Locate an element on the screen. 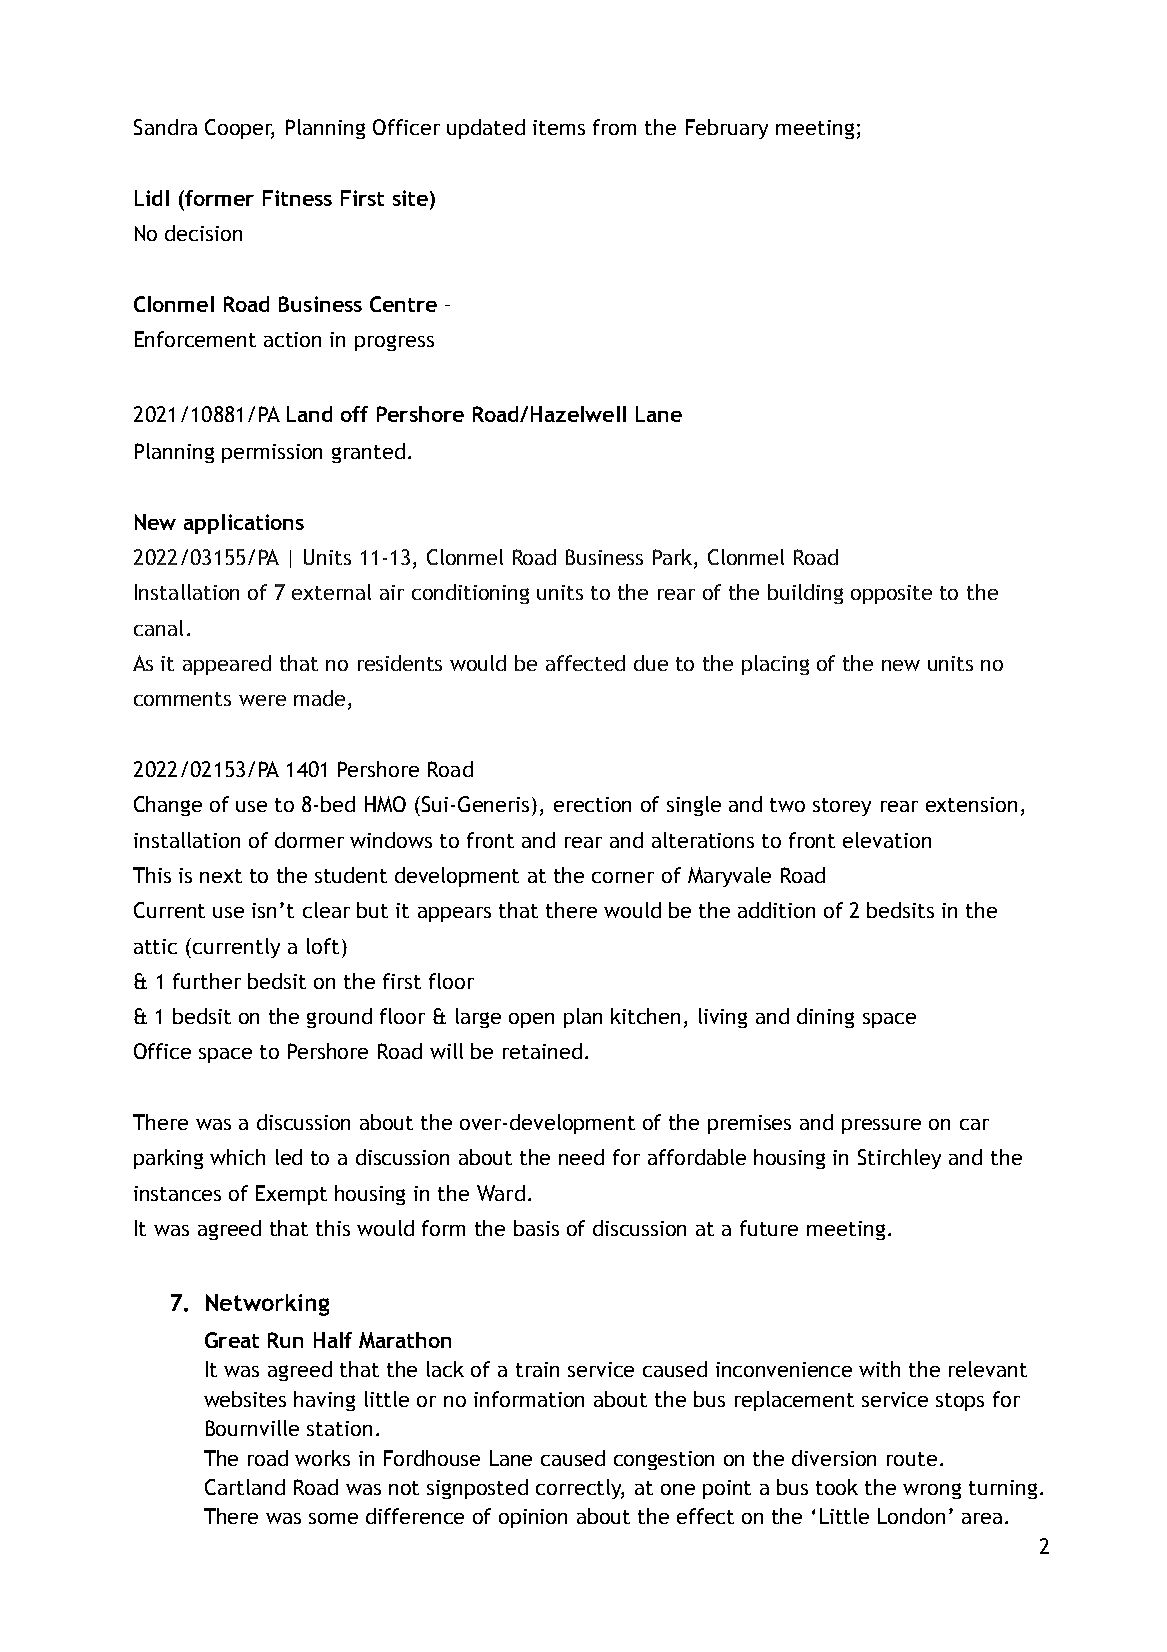  pressure is located at coordinates (881, 1126).
